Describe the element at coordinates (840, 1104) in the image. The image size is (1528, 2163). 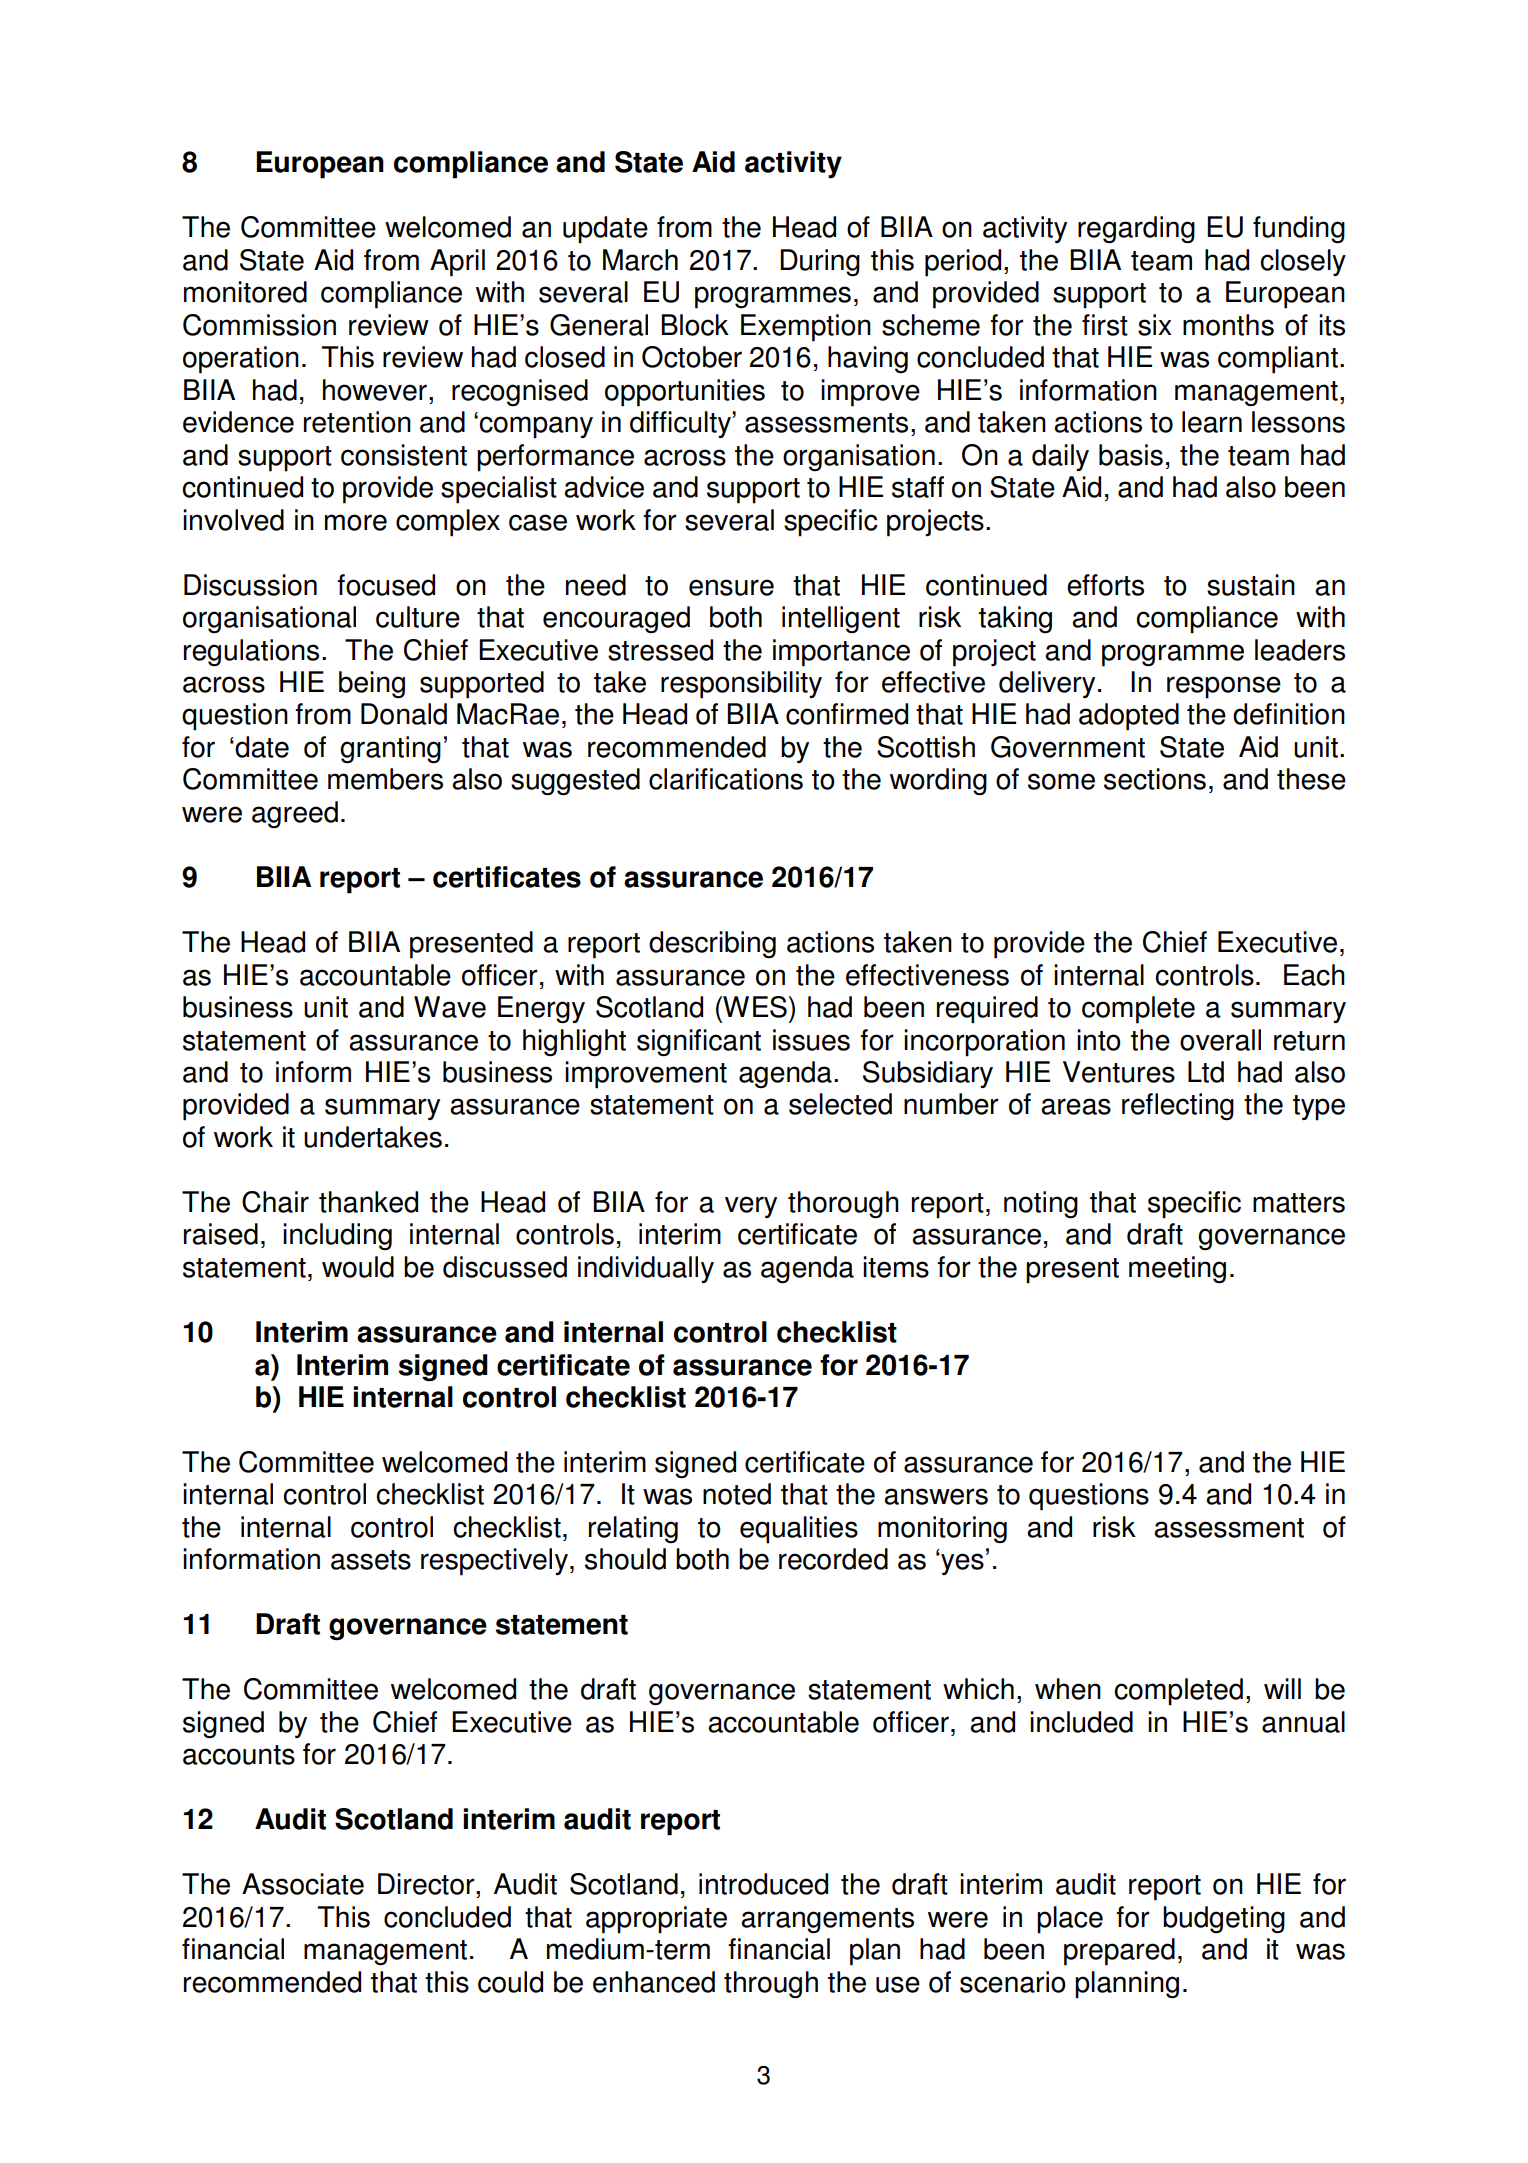
I see `selected` at that location.
